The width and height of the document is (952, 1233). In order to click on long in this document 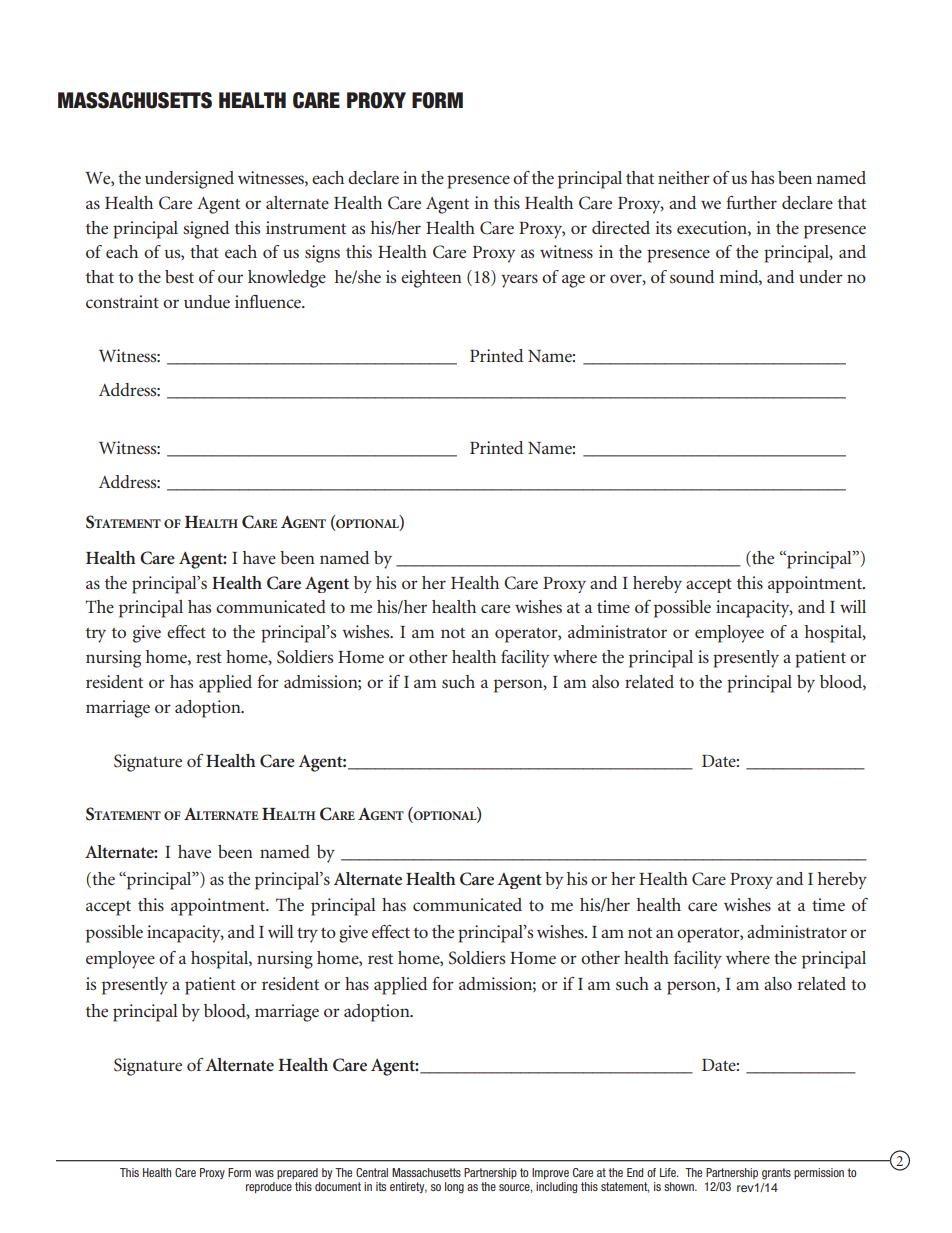, I will do `click(454, 1188)`.
